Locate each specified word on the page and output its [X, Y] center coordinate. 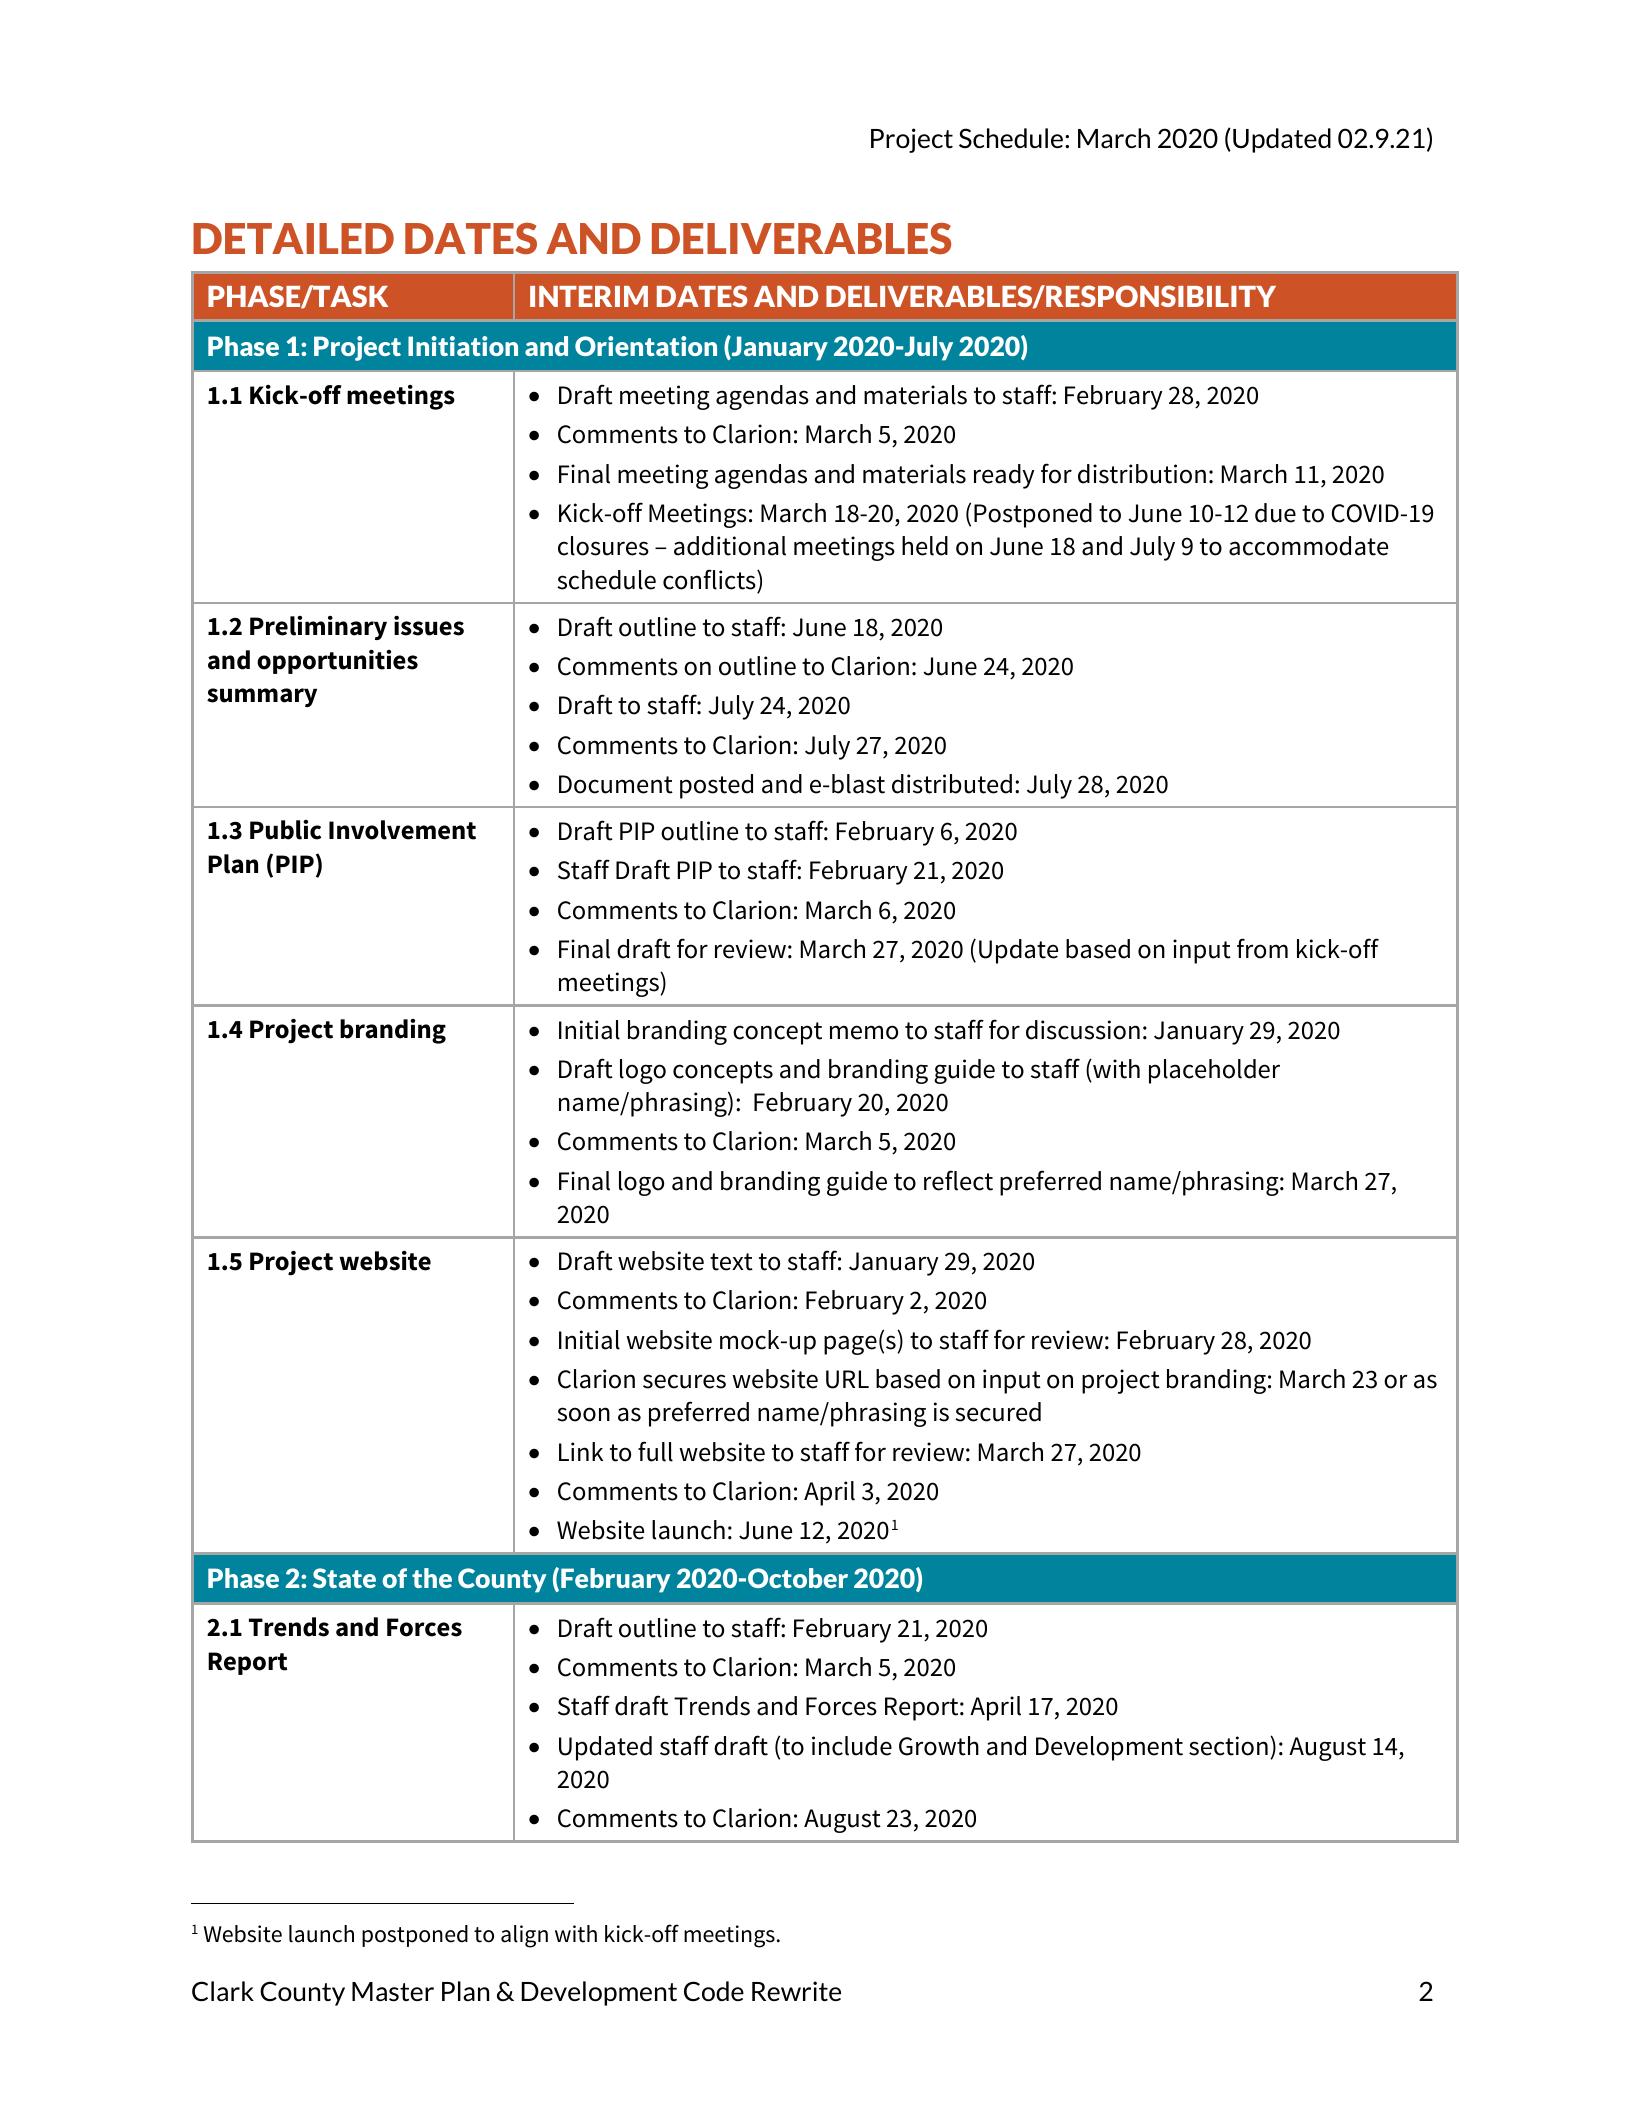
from [1262, 948]
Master [393, 1992]
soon [583, 1414]
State [344, 1578]
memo [864, 1032]
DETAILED [293, 238]
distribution [1142, 474]
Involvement [402, 830]
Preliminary [318, 628]
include [852, 1746]
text [731, 1262]
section [1228, 1746]
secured [998, 1412]
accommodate [1308, 546]
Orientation [646, 346]
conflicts [710, 579]
